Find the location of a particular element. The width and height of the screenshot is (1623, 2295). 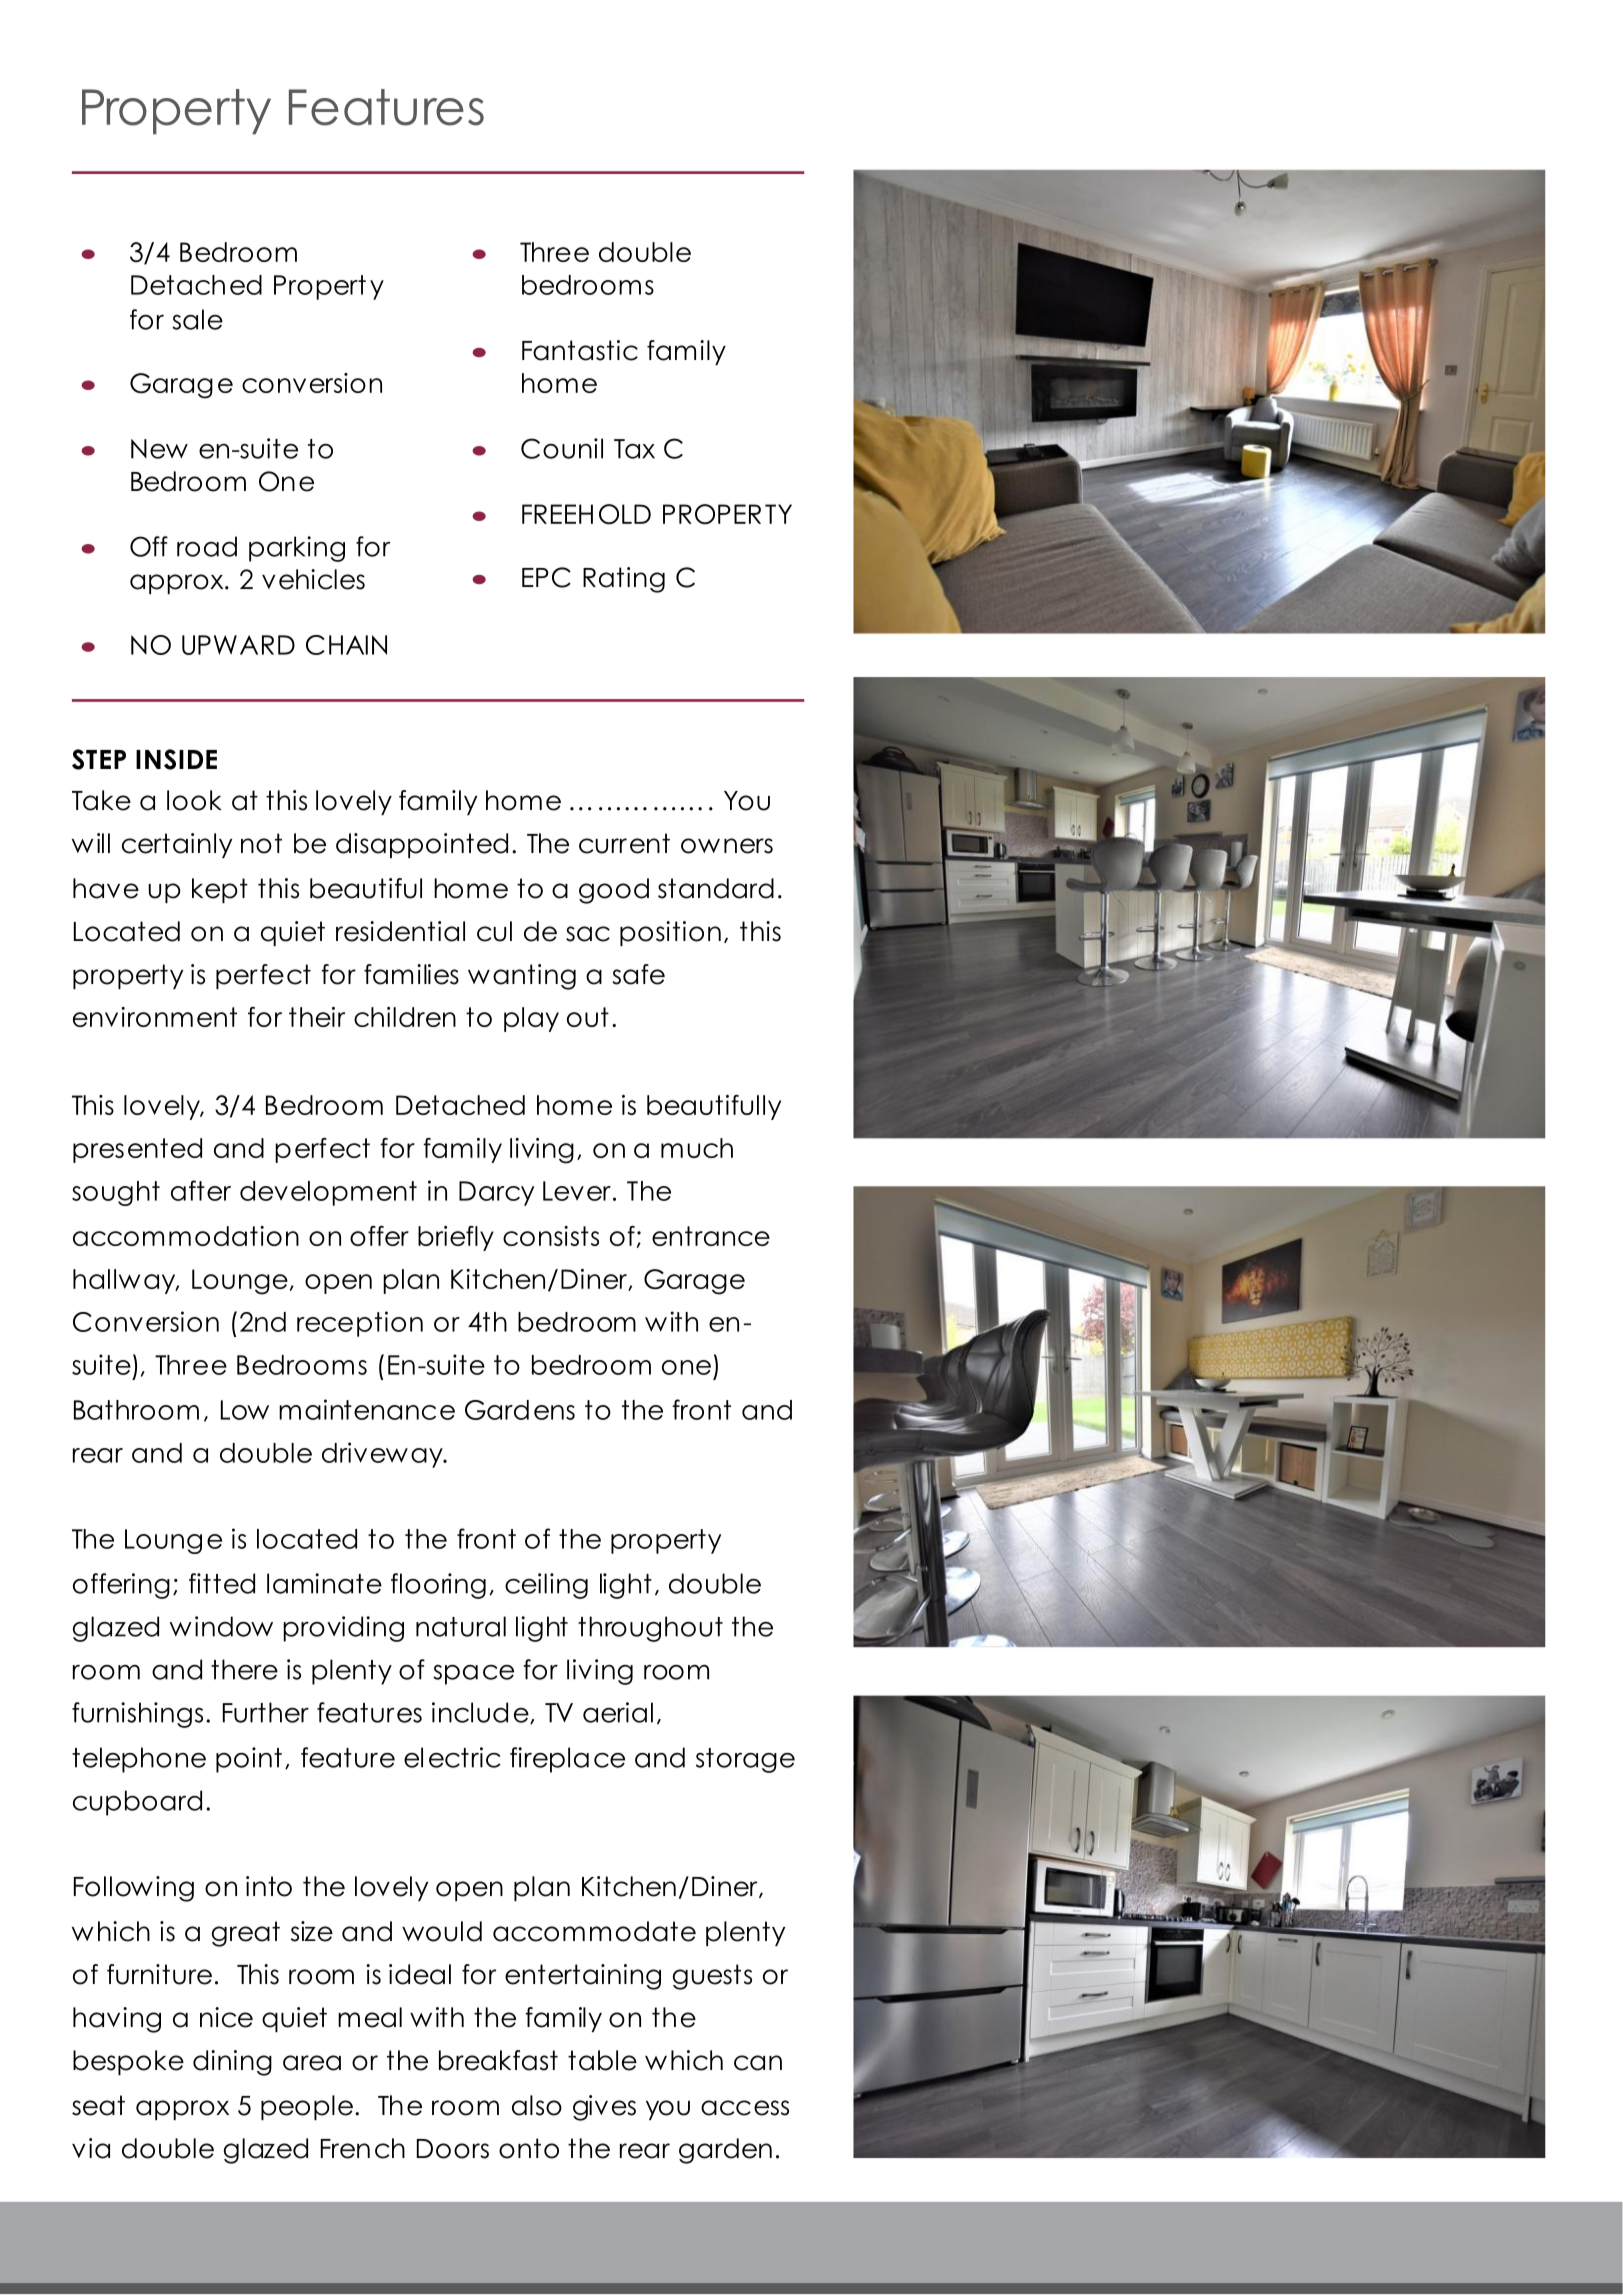

entrance is located at coordinates (711, 1236).
